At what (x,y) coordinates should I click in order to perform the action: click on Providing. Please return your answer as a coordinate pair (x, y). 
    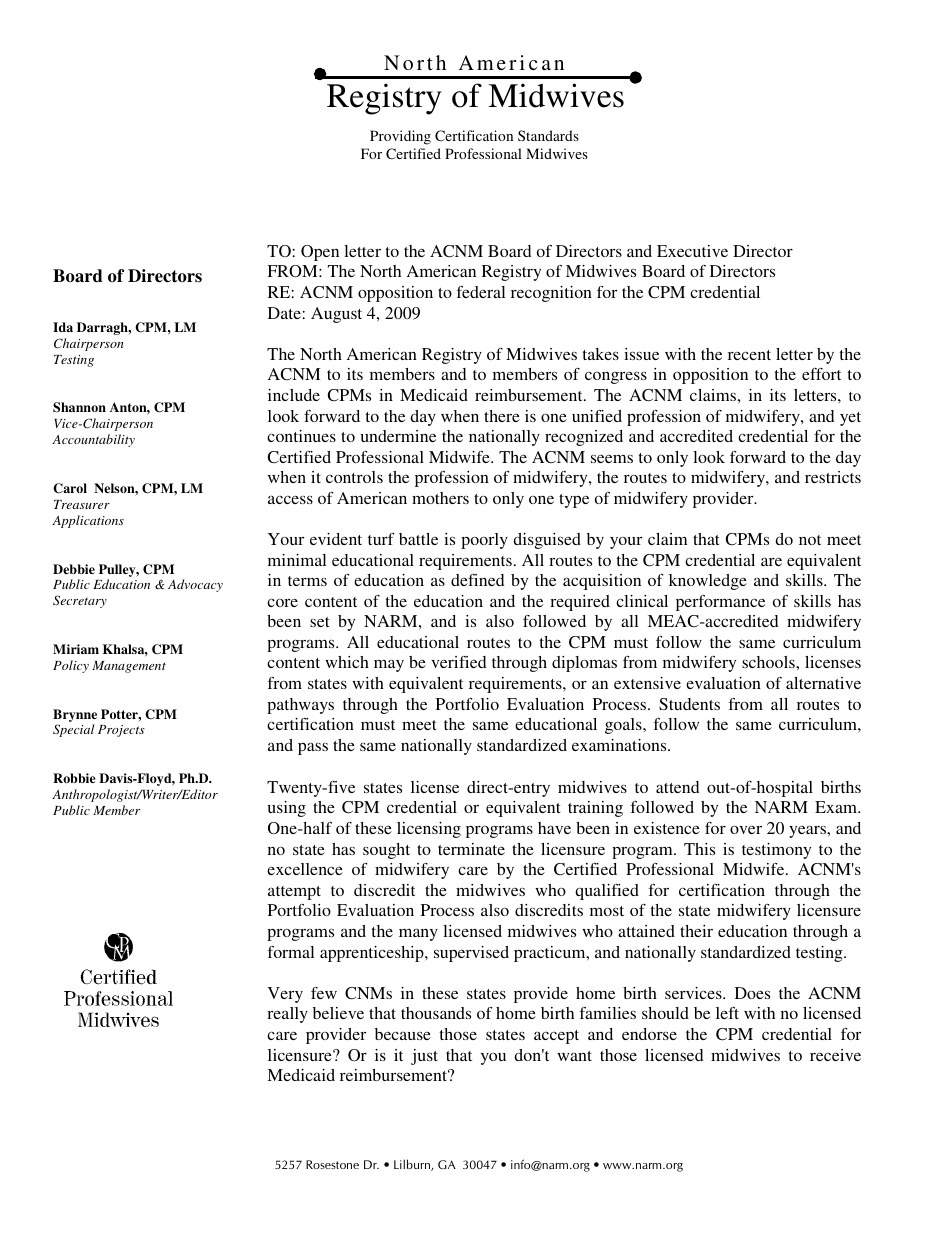
    Looking at the image, I should click on (400, 137).
